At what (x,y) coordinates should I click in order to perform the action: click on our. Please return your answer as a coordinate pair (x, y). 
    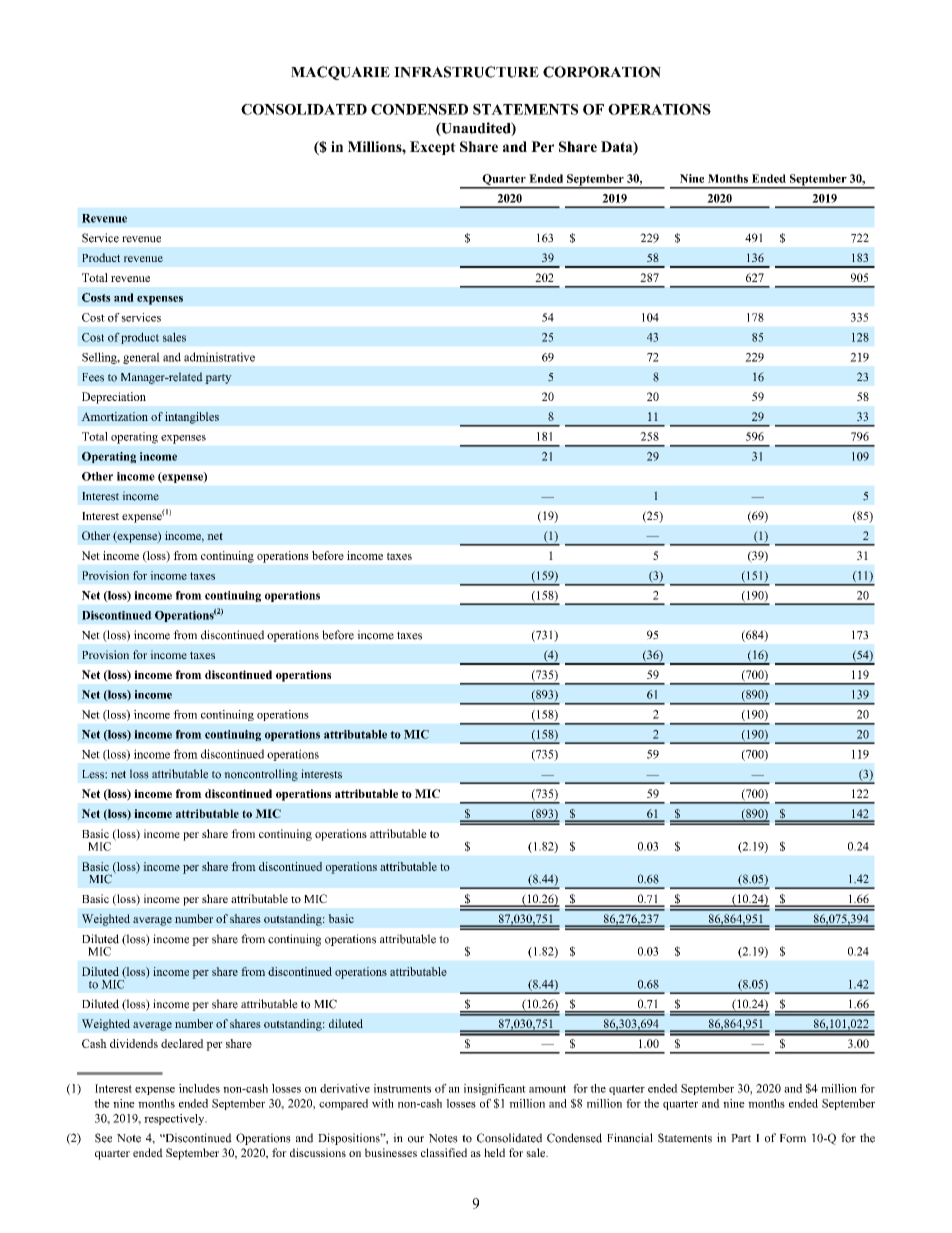
    Looking at the image, I should click on (416, 1139).
